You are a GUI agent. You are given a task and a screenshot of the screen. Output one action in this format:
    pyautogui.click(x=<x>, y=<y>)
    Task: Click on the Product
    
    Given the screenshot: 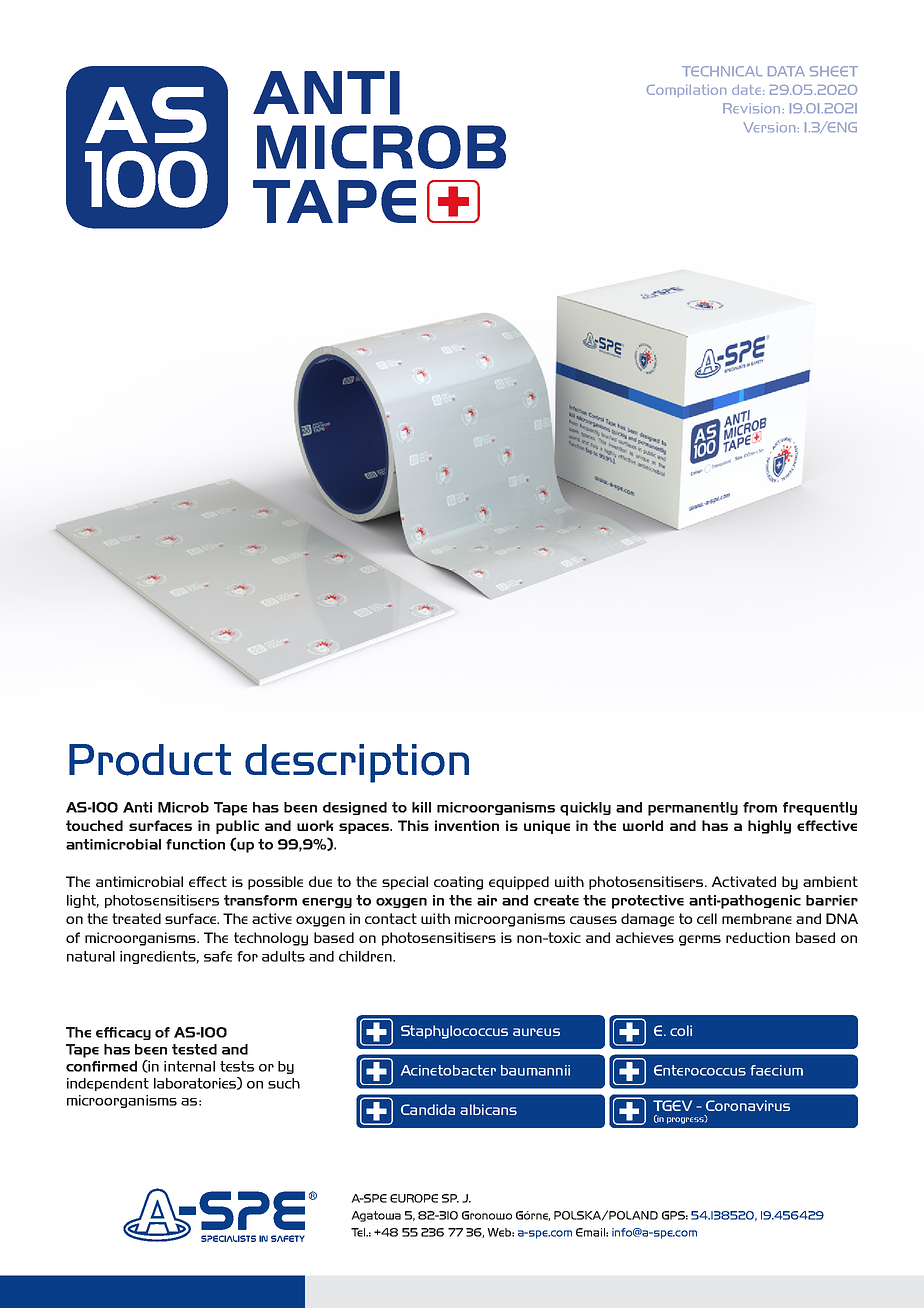 What is the action you would take?
    pyautogui.click(x=150, y=760)
